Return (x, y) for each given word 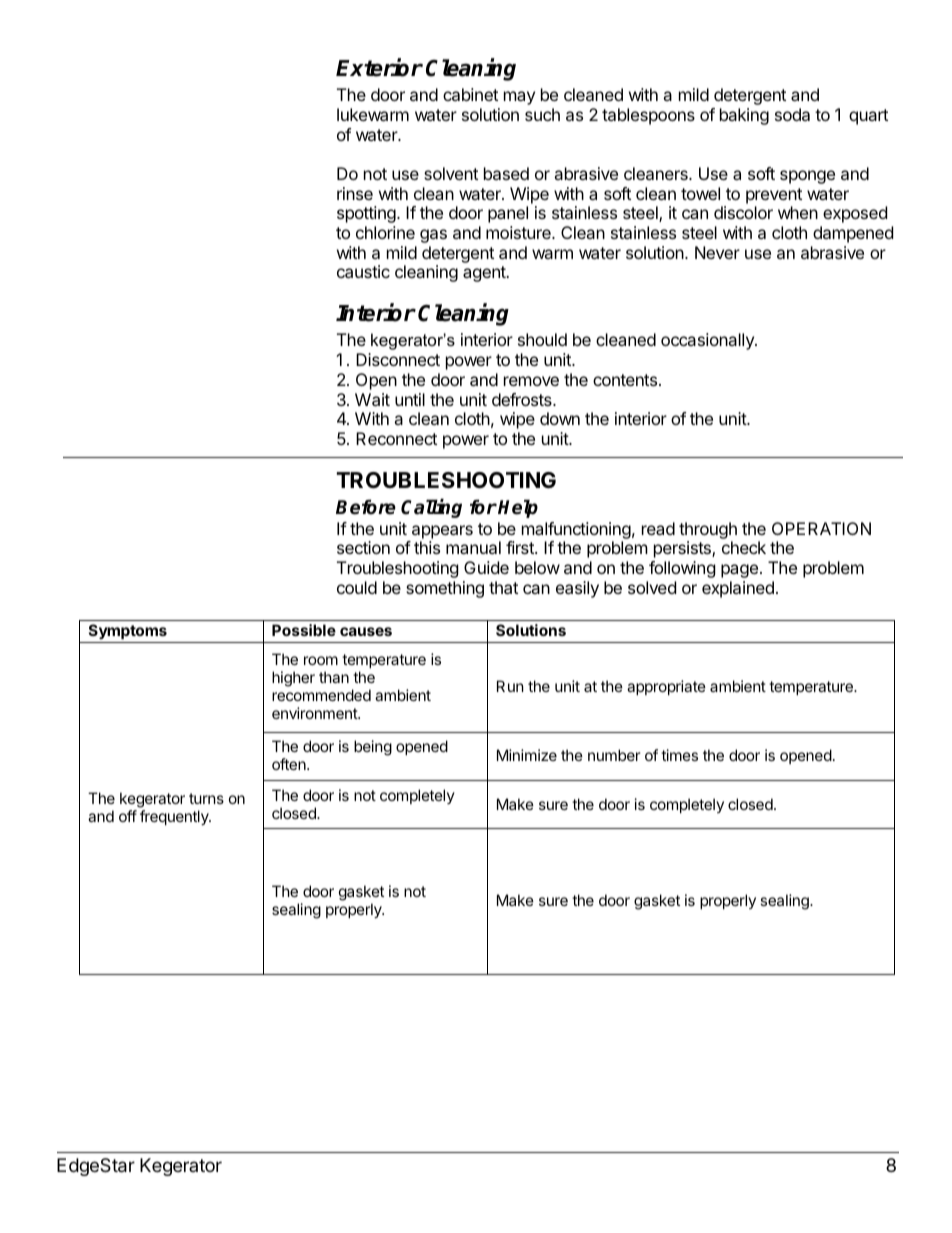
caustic (363, 271)
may (519, 98)
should (542, 339)
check (744, 547)
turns (206, 798)
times (679, 755)
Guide (486, 567)
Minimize (527, 755)
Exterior (379, 67)
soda (792, 114)
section (363, 547)
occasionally (708, 341)
